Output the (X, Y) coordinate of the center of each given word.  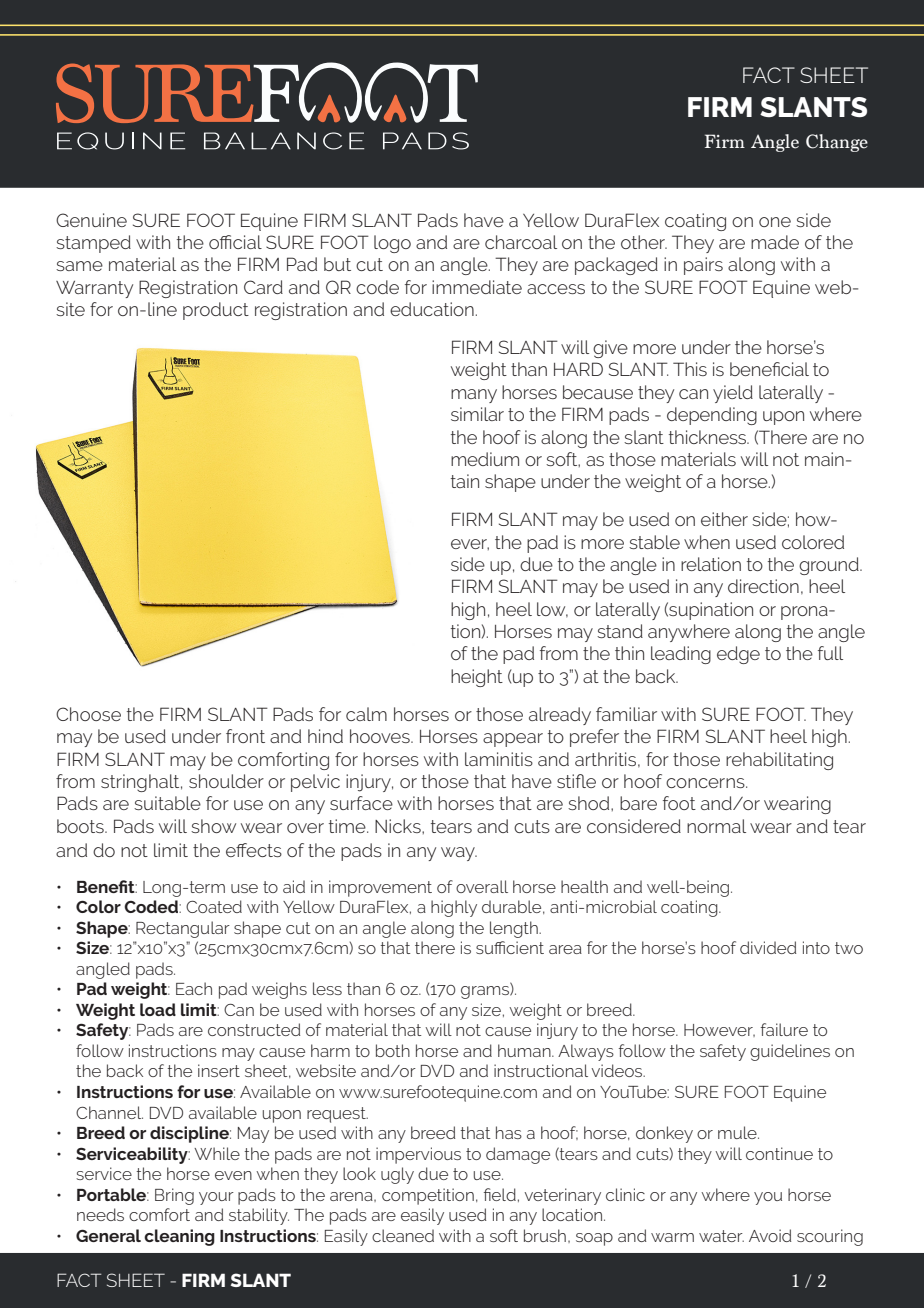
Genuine (91, 220)
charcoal (521, 242)
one (775, 222)
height (477, 678)
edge (738, 655)
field (500, 1194)
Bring (174, 1196)
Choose (88, 714)
